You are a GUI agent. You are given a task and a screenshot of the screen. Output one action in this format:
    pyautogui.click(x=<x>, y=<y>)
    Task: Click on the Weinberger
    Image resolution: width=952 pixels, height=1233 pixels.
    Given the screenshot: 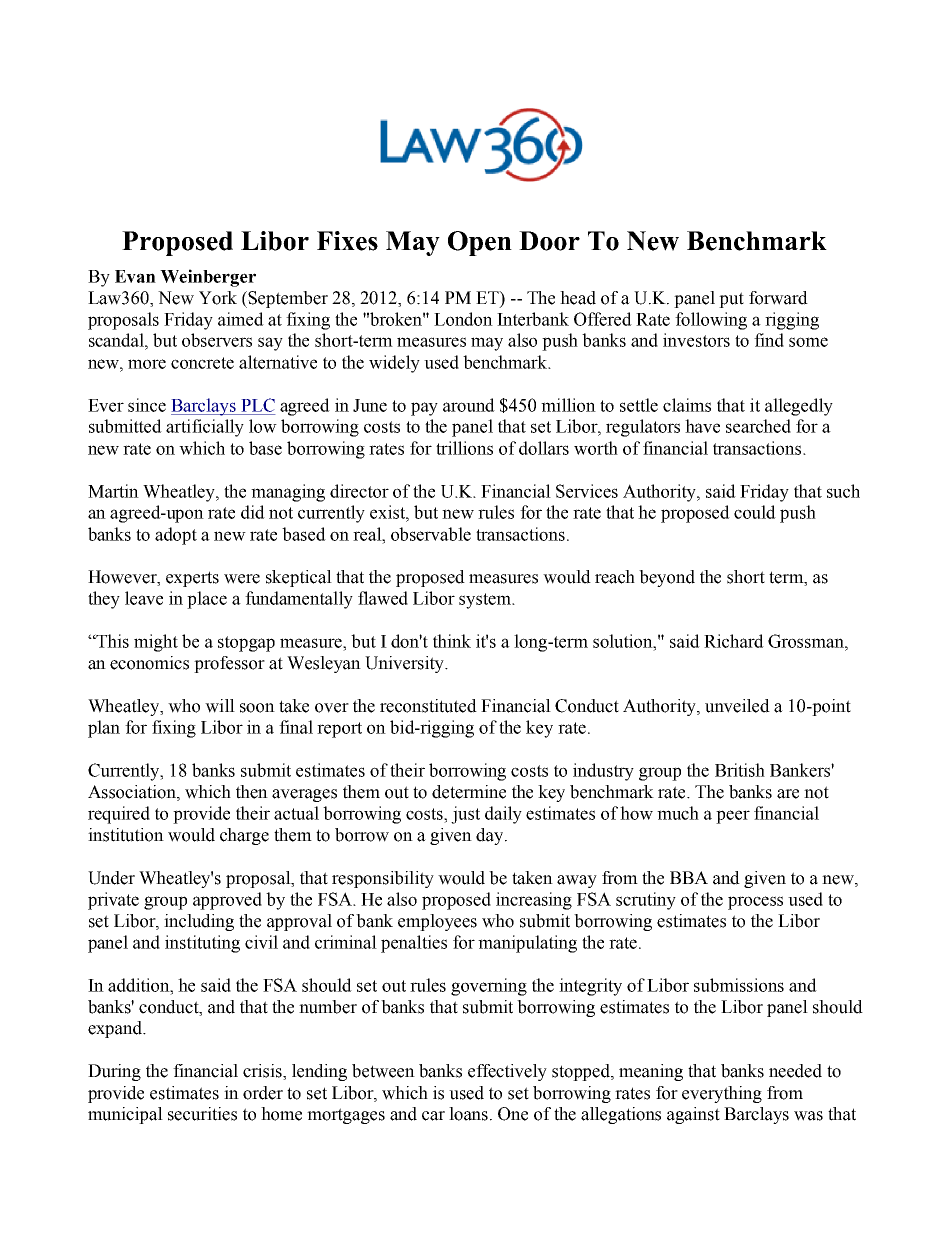 What is the action you would take?
    pyautogui.click(x=208, y=278)
